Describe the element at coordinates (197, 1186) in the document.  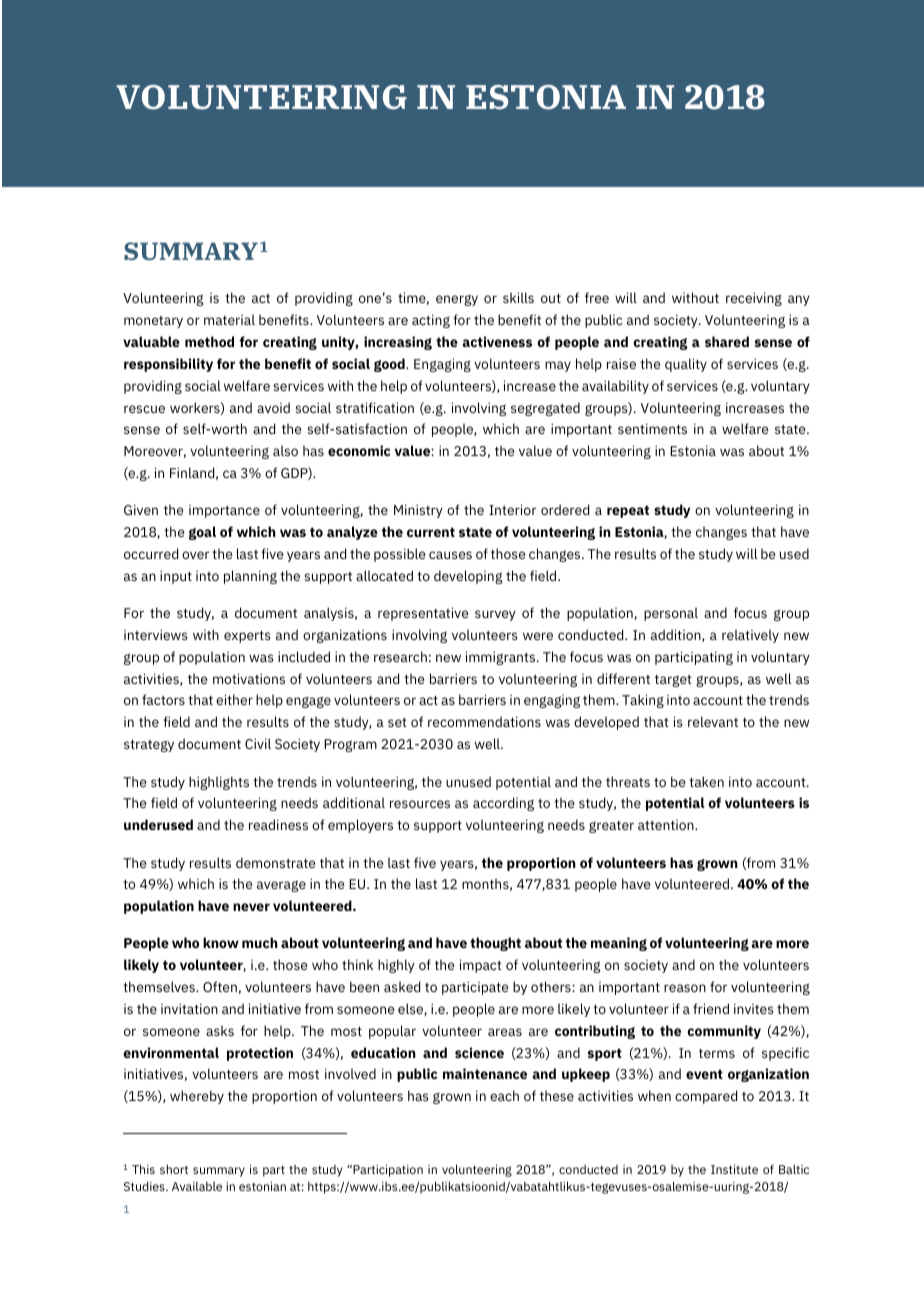
I see `Available` at that location.
